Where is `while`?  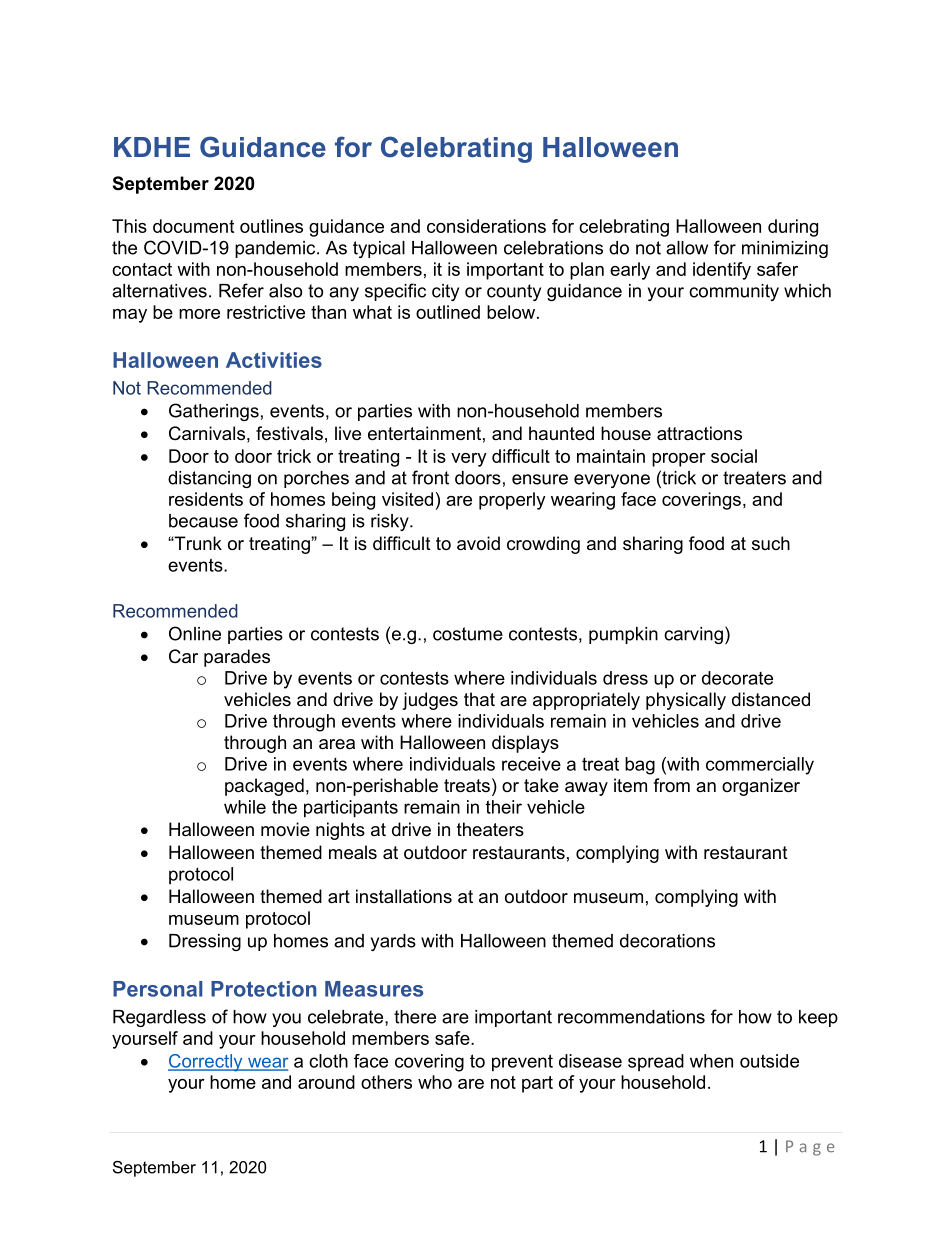
while is located at coordinates (245, 807).
